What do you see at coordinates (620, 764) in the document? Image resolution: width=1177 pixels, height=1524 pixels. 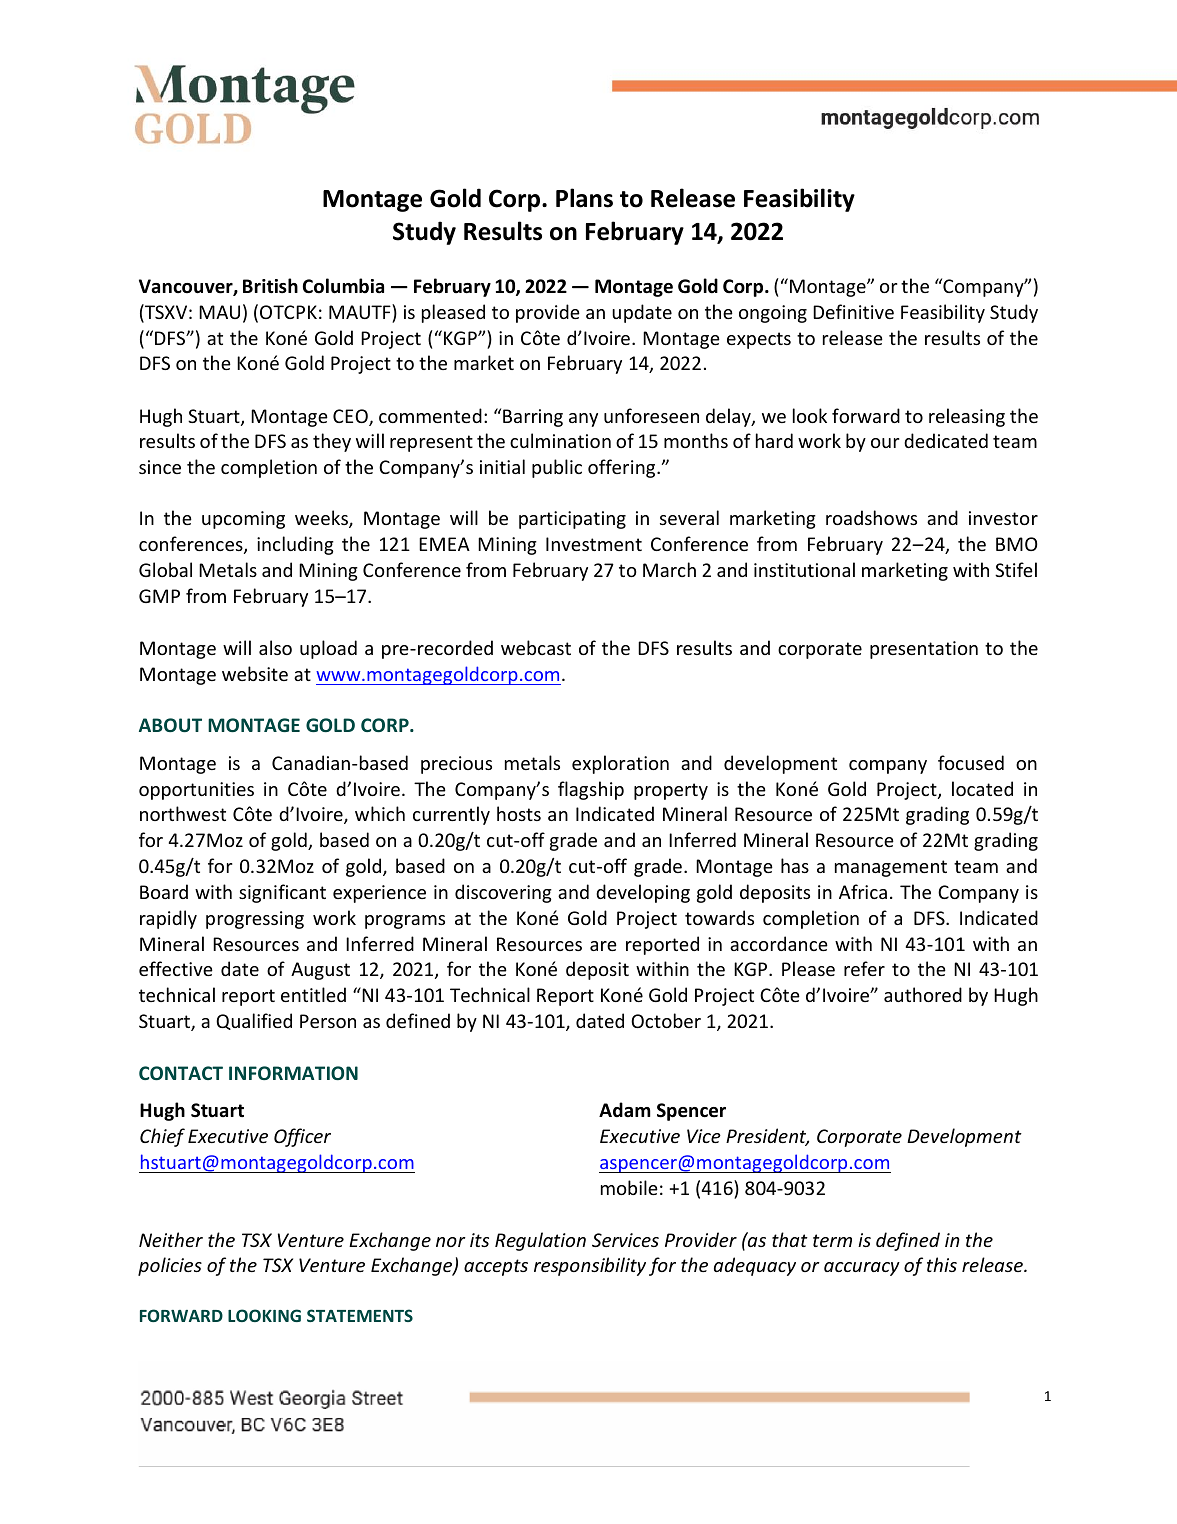 I see `exploration` at bounding box center [620, 764].
